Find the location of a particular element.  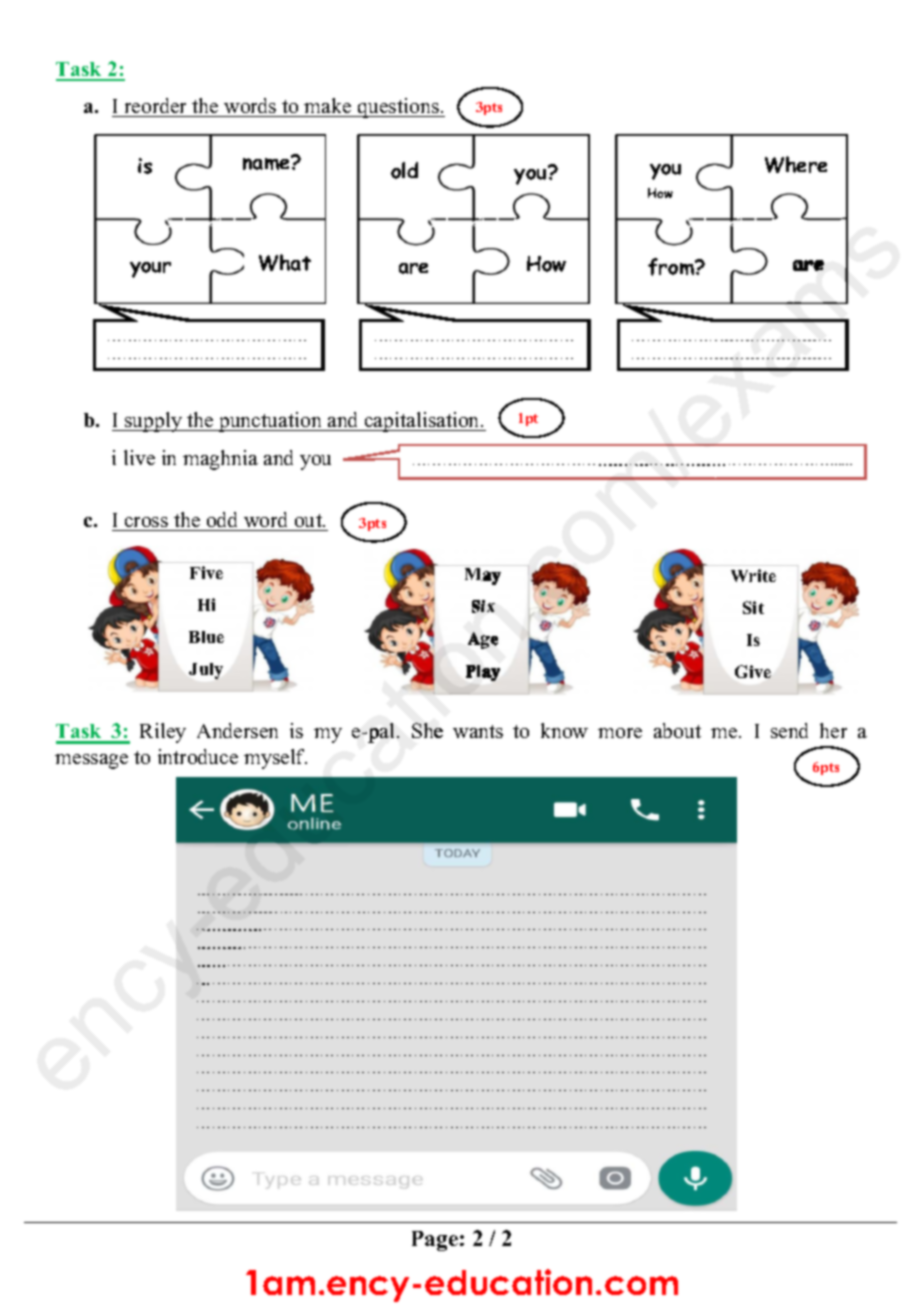

July is located at coordinates (206, 671).
